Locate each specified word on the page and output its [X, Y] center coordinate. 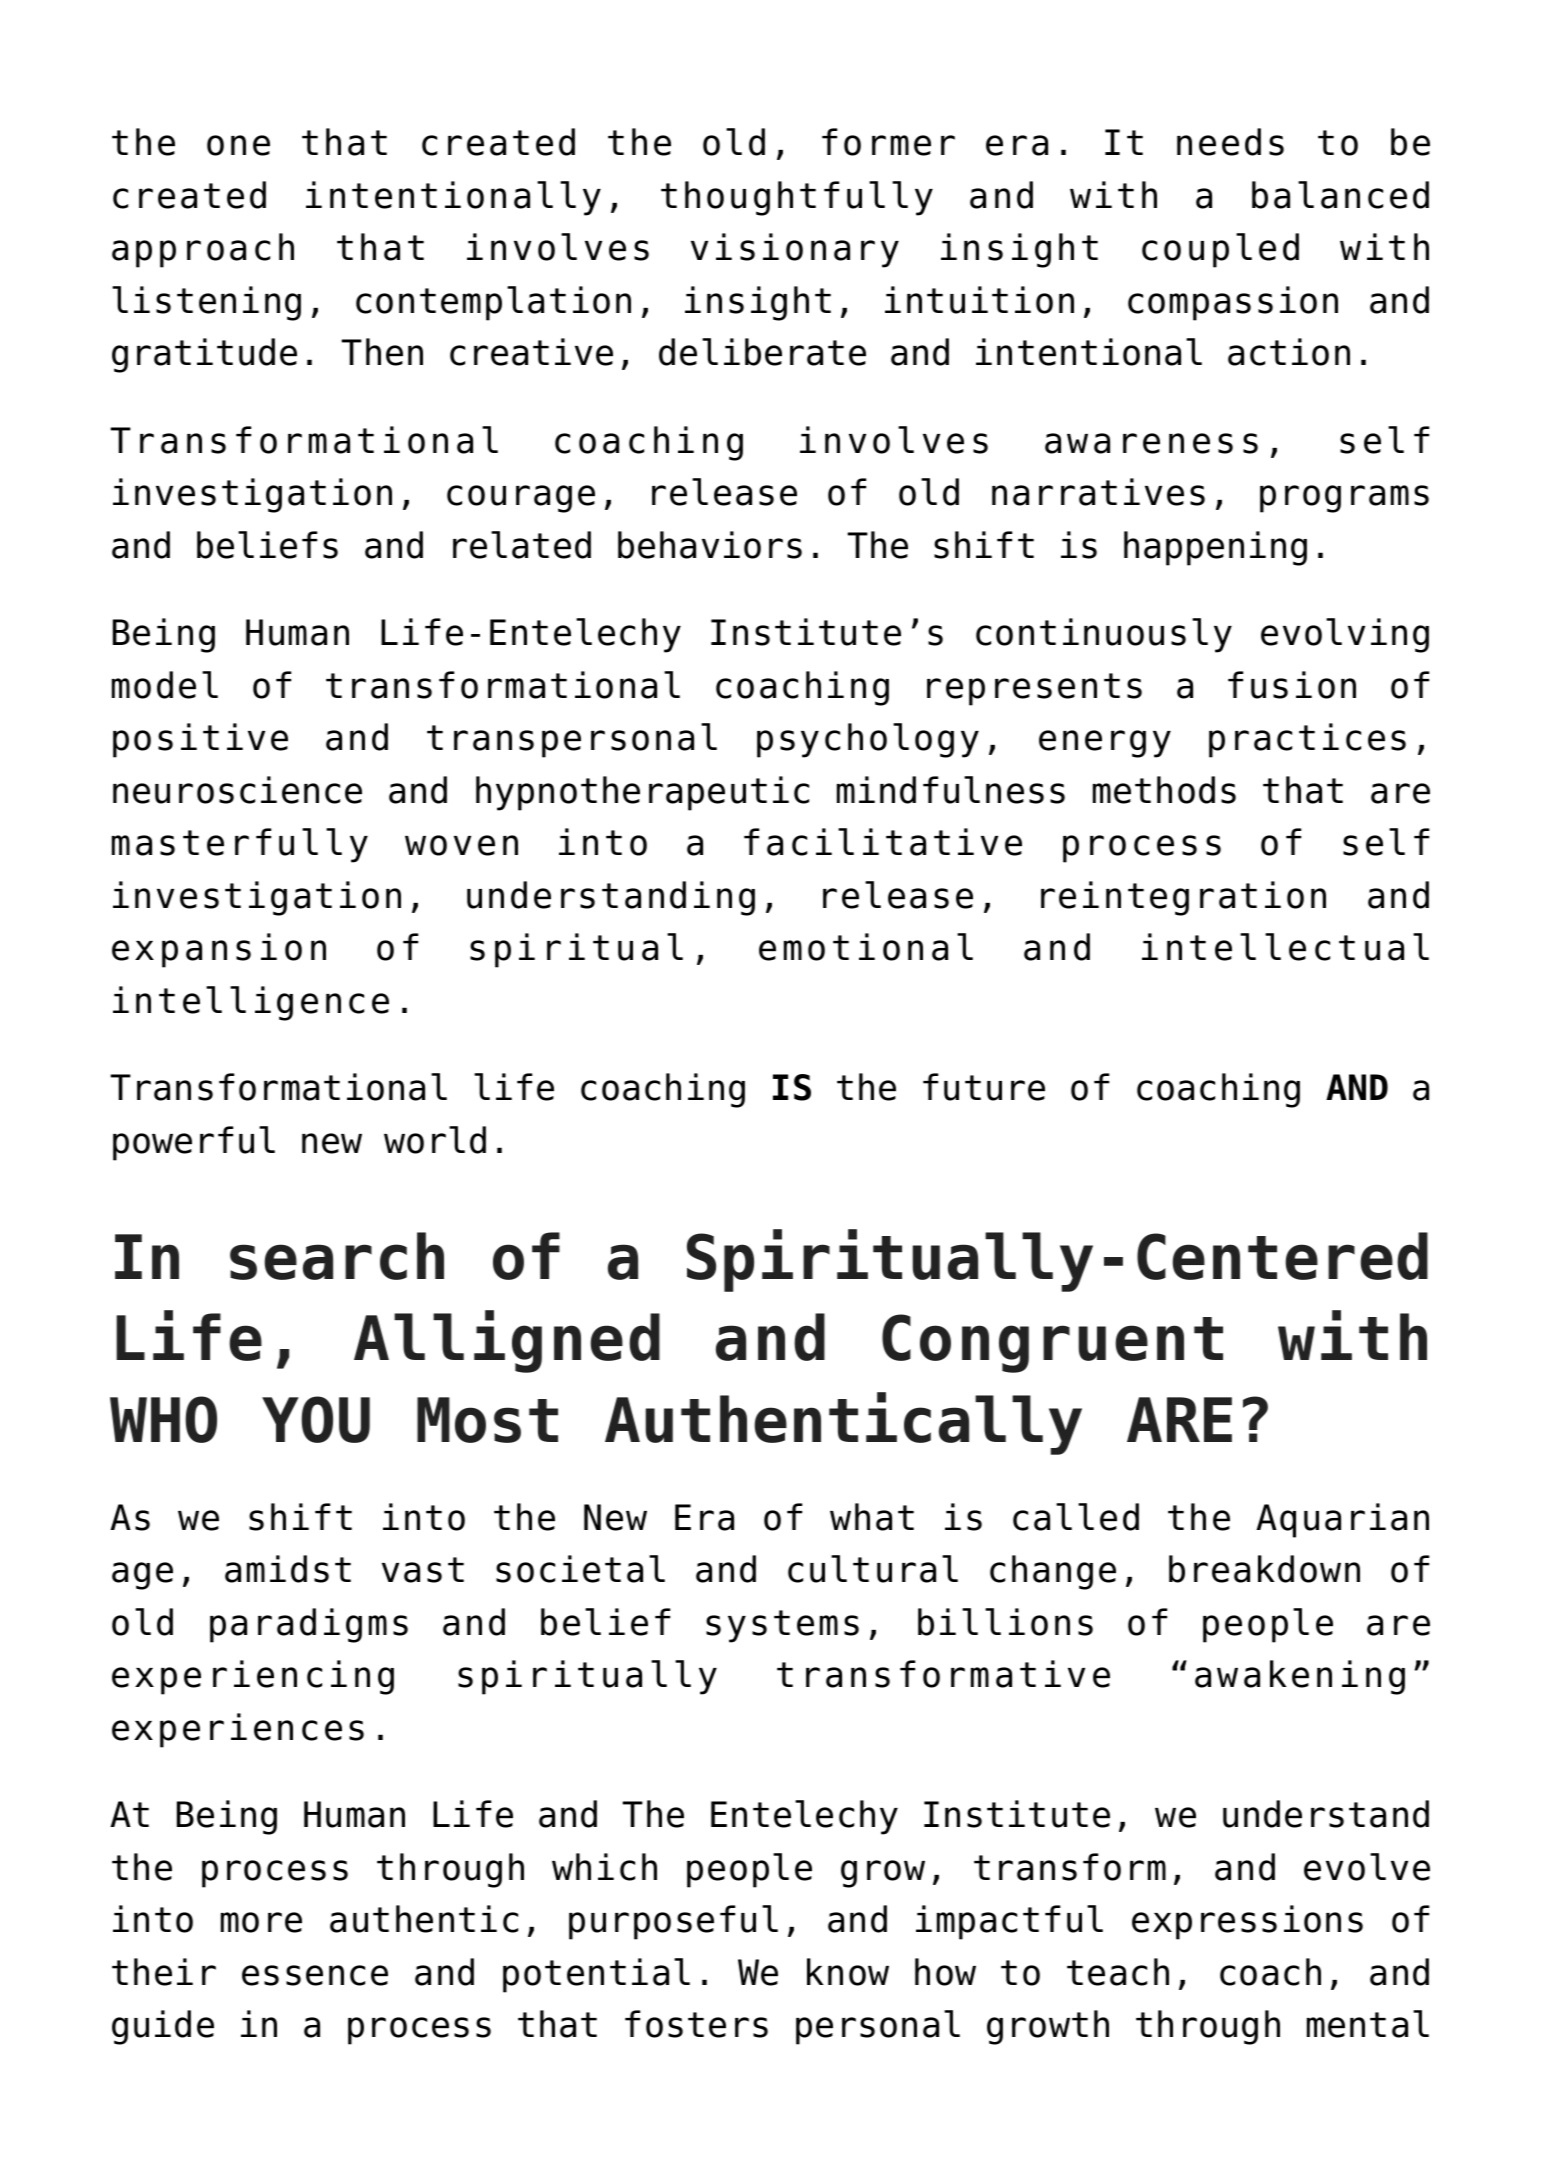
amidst [288, 1569]
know [848, 1972]
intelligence [251, 1003]
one [238, 145]
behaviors [710, 545]
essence [315, 1975]
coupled [1220, 250]
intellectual [1285, 947]
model [165, 685]
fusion [1292, 685]
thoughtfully [797, 198]
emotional [866, 947]
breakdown [1264, 1569]
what [872, 1517]
